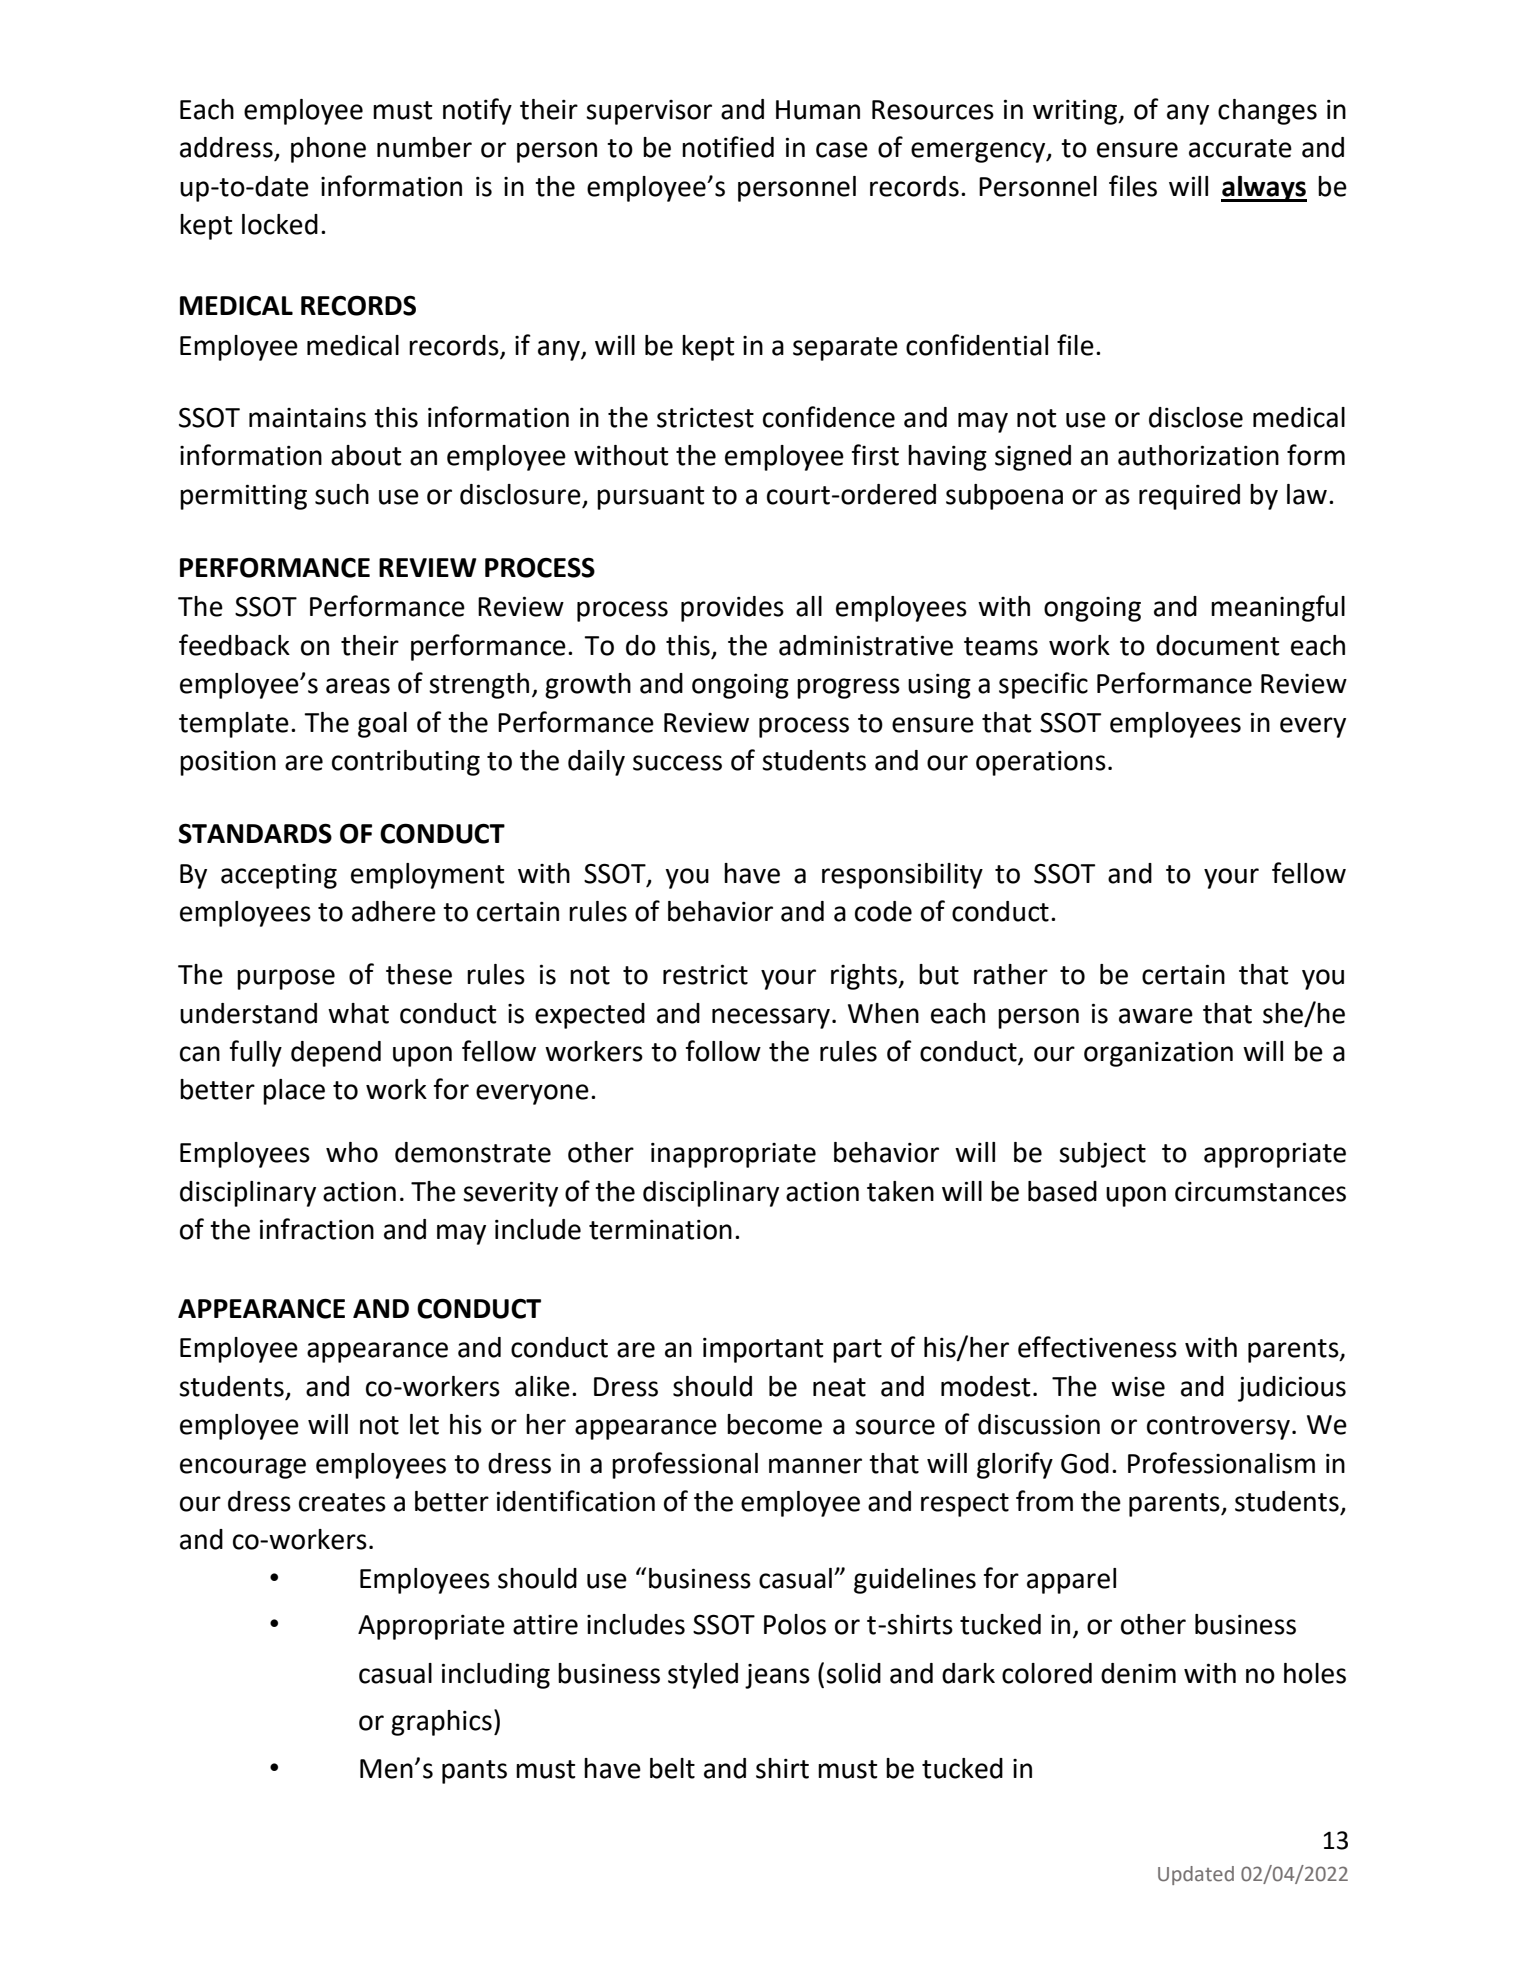  What do you see at coordinates (777, 1676) in the document?
I see `jeans` at bounding box center [777, 1676].
